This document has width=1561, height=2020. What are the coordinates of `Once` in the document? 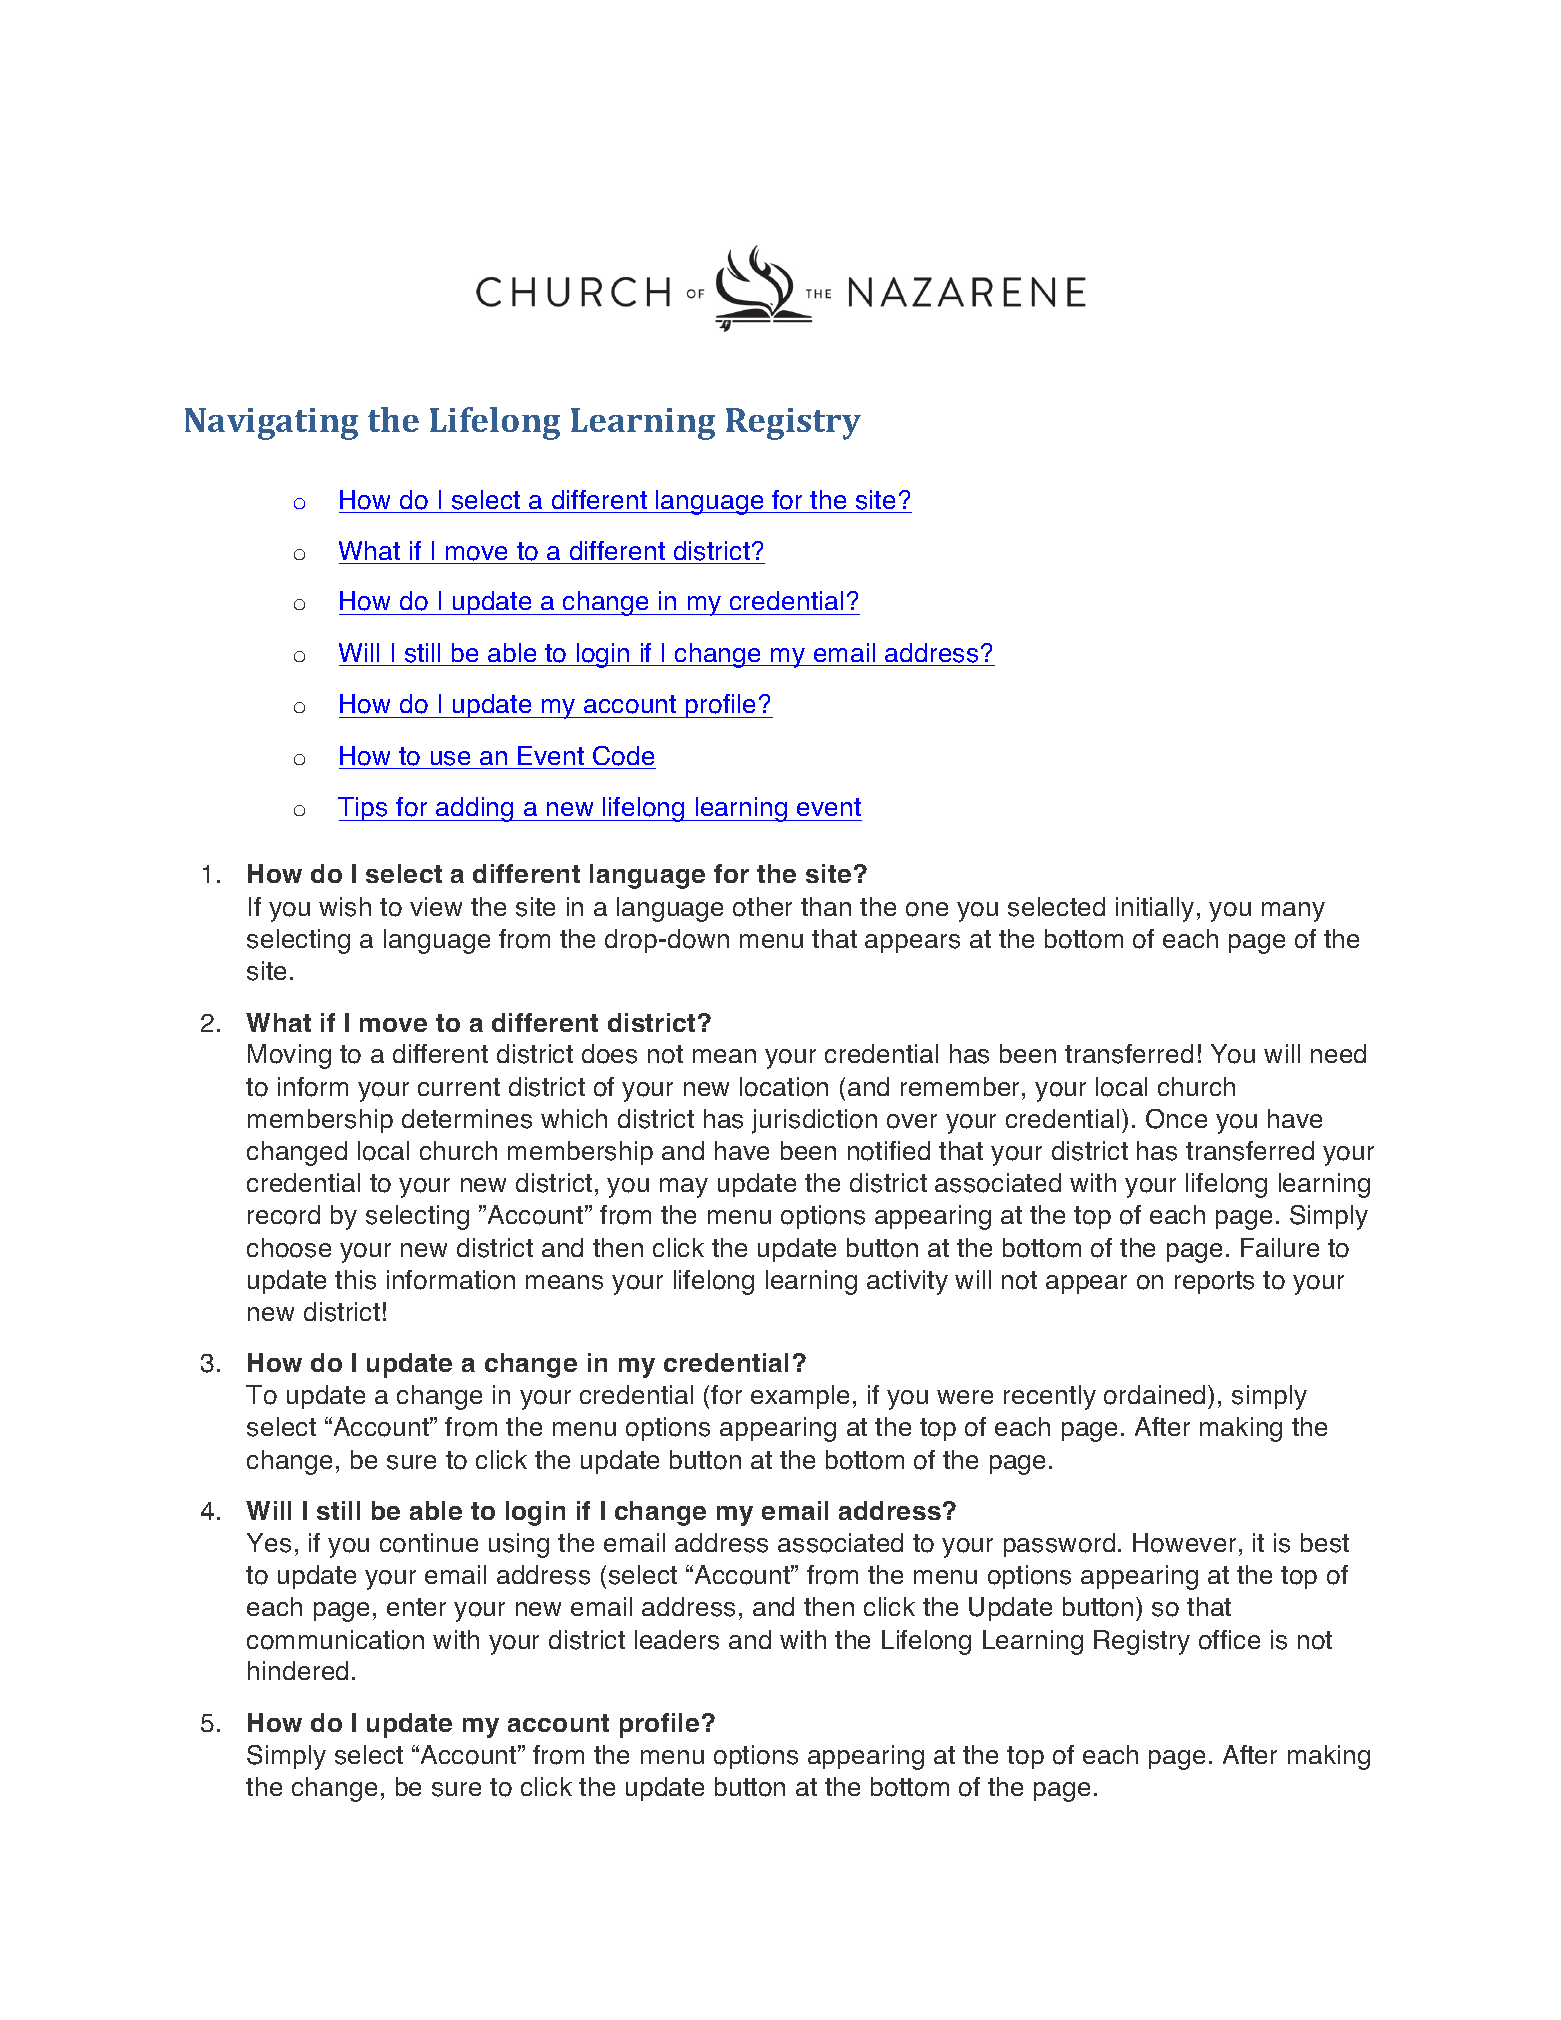 It's located at (1176, 1119).
